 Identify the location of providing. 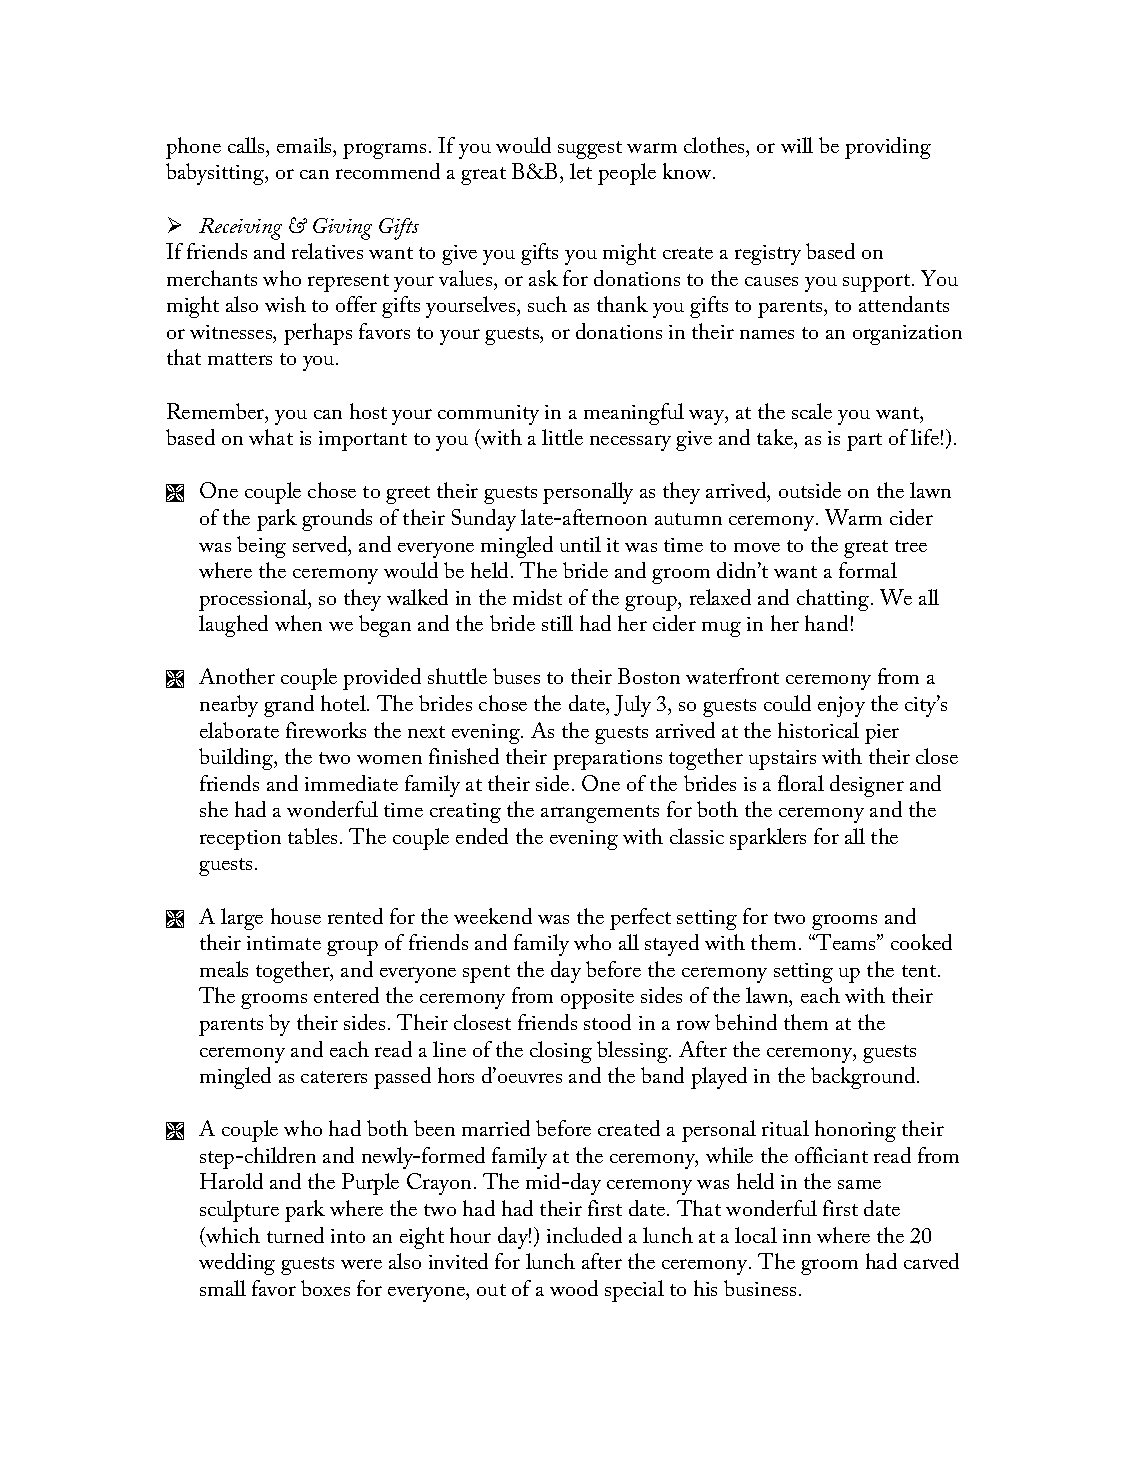
(888, 148).
